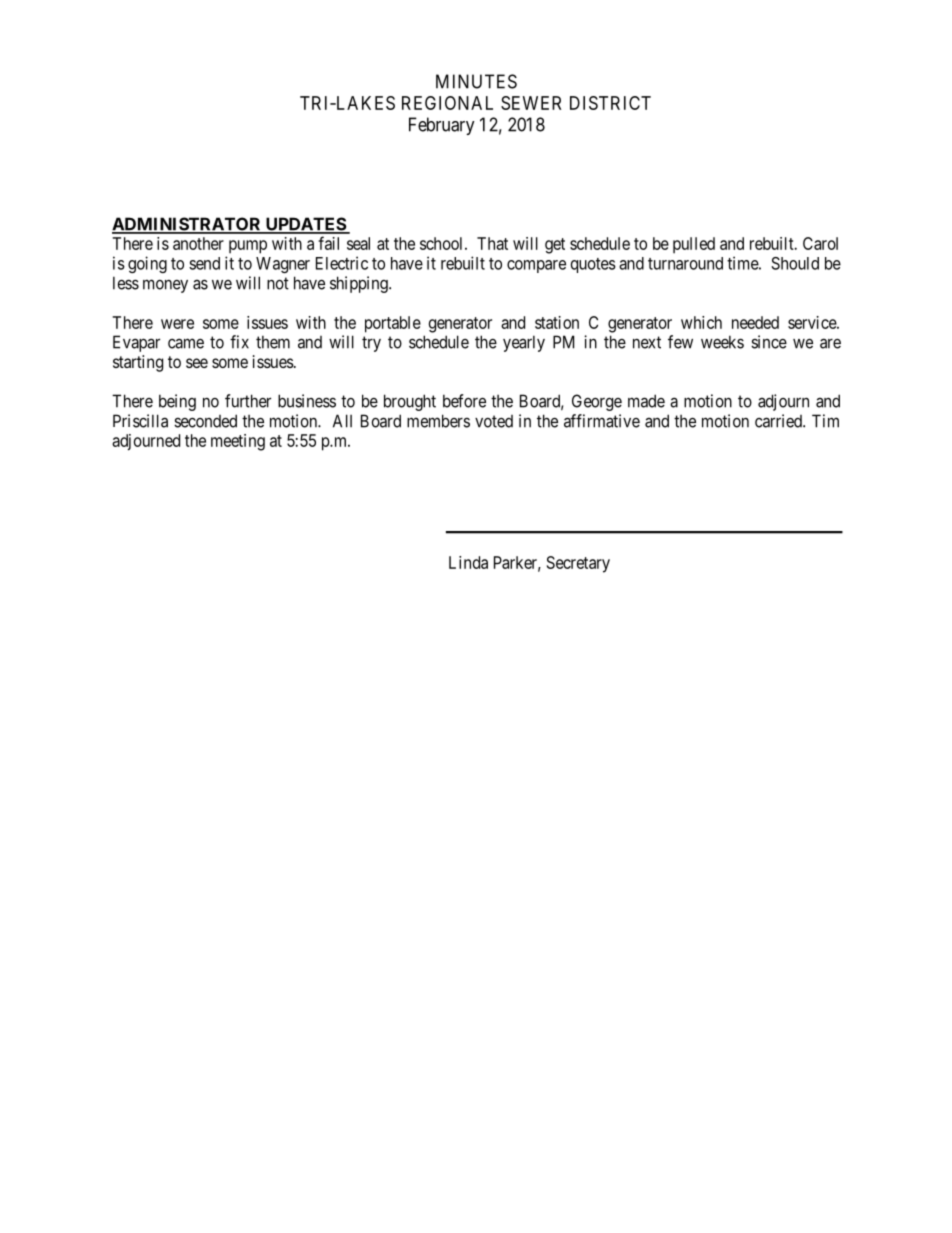  Describe the element at coordinates (204, 263) in the image. I see `send` at that location.
